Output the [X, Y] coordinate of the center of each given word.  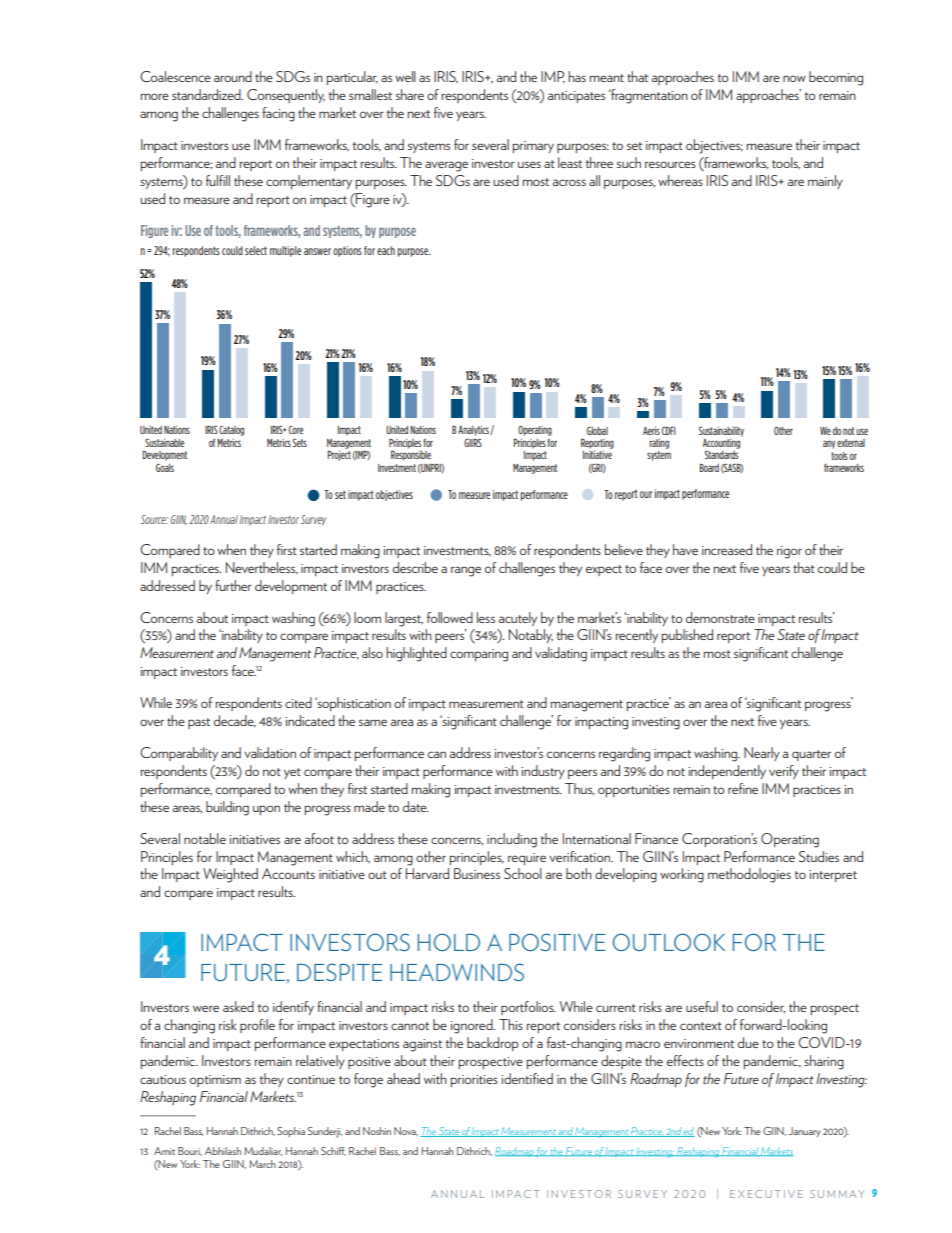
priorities [474, 1081]
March [262, 1164]
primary [533, 147]
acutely [518, 619]
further [233, 585]
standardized [207, 94]
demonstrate [720, 617]
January [804, 1132]
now [794, 78]
